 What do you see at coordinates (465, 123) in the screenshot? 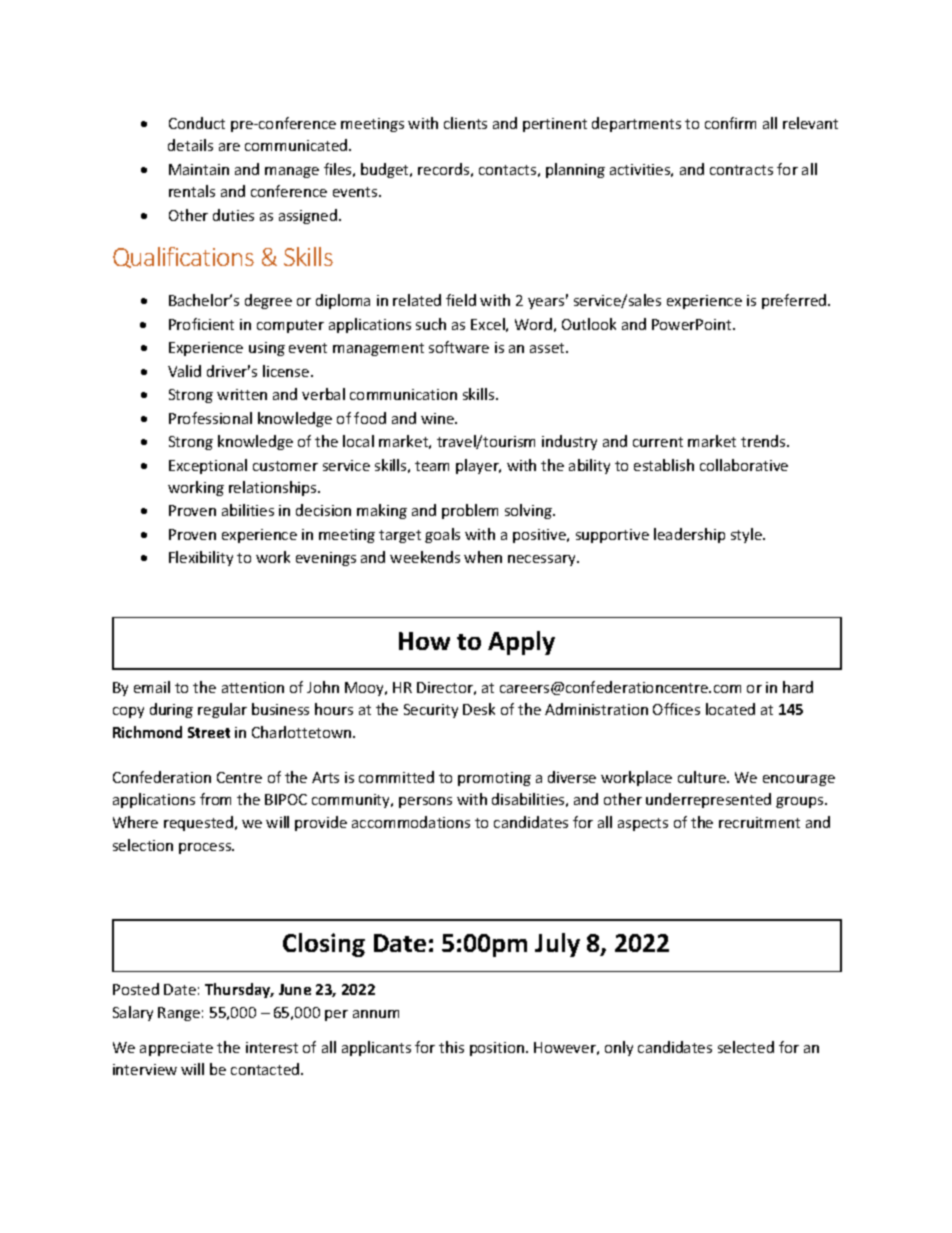
I see `clients` at bounding box center [465, 123].
